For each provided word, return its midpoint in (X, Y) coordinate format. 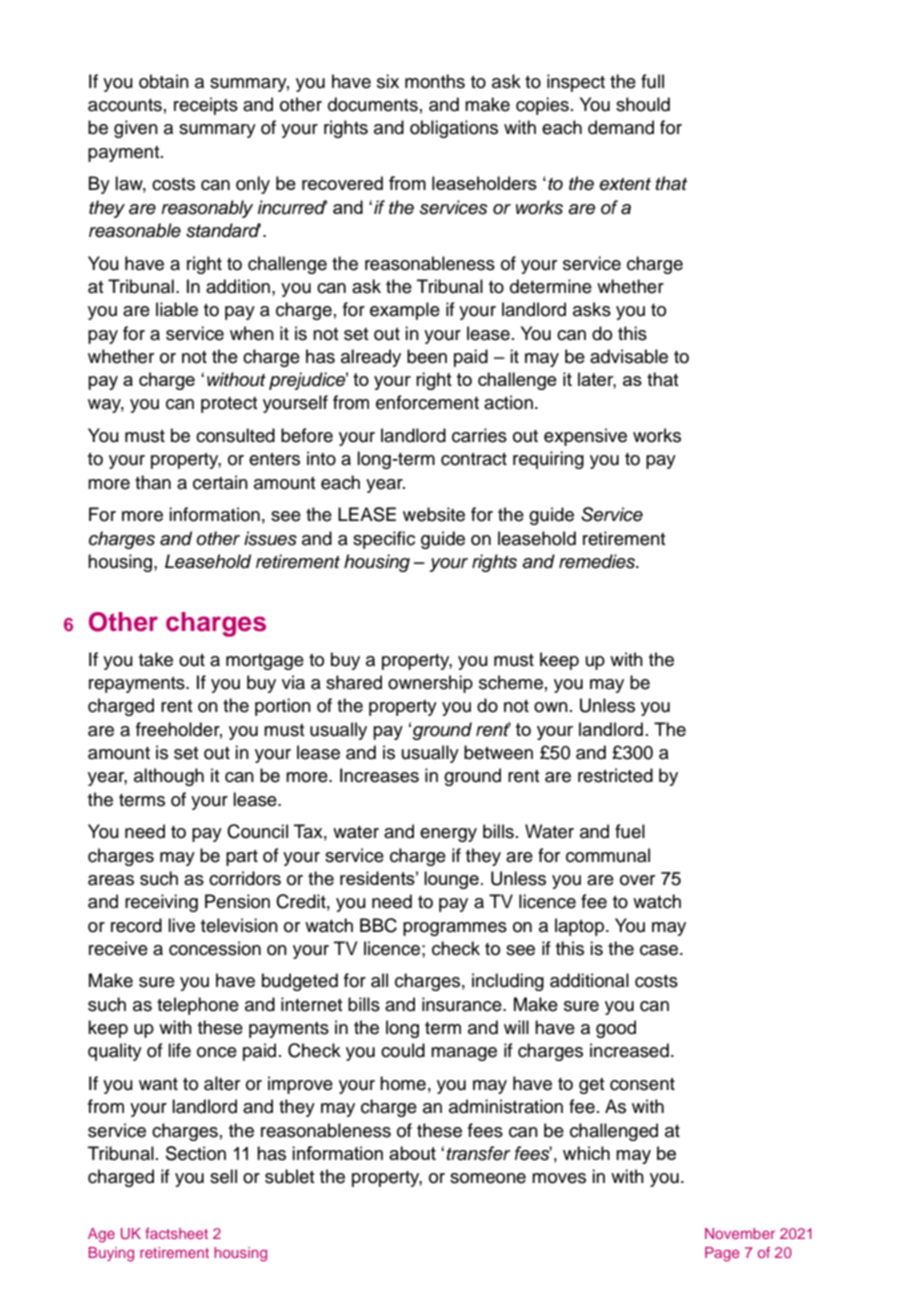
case (660, 950)
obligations (454, 129)
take (156, 659)
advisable (629, 356)
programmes (455, 929)
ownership (430, 684)
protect (229, 405)
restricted (615, 775)
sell (223, 1176)
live (181, 925)
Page (722, 1254)
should (643, 104)
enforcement (427, 402)
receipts (206, 106)
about (412, 1153)
